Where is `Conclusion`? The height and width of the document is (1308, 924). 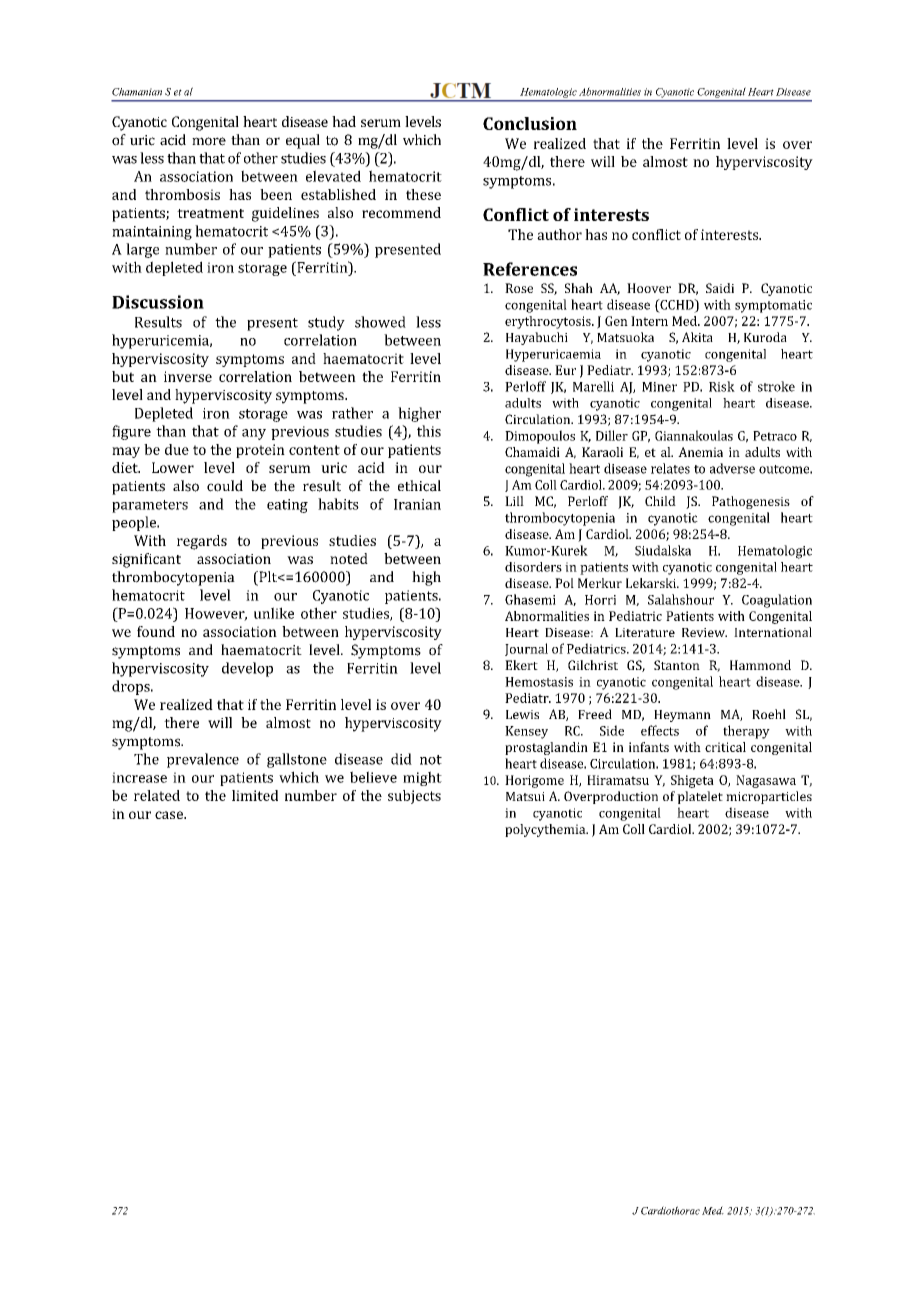
Conclusion is located at coordinates (530, 123).
